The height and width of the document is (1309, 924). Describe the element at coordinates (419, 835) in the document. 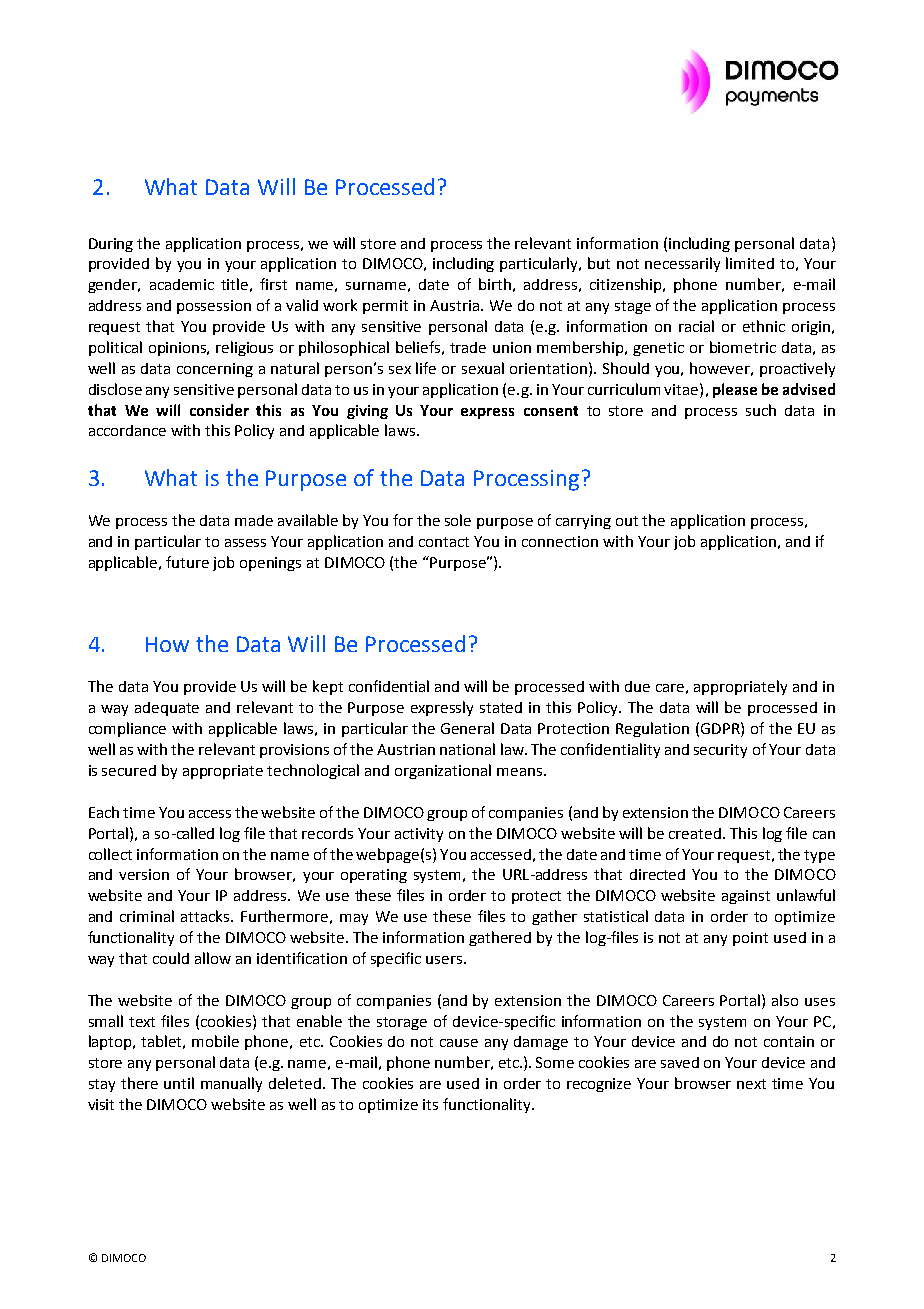

I see `activity` at that location.
